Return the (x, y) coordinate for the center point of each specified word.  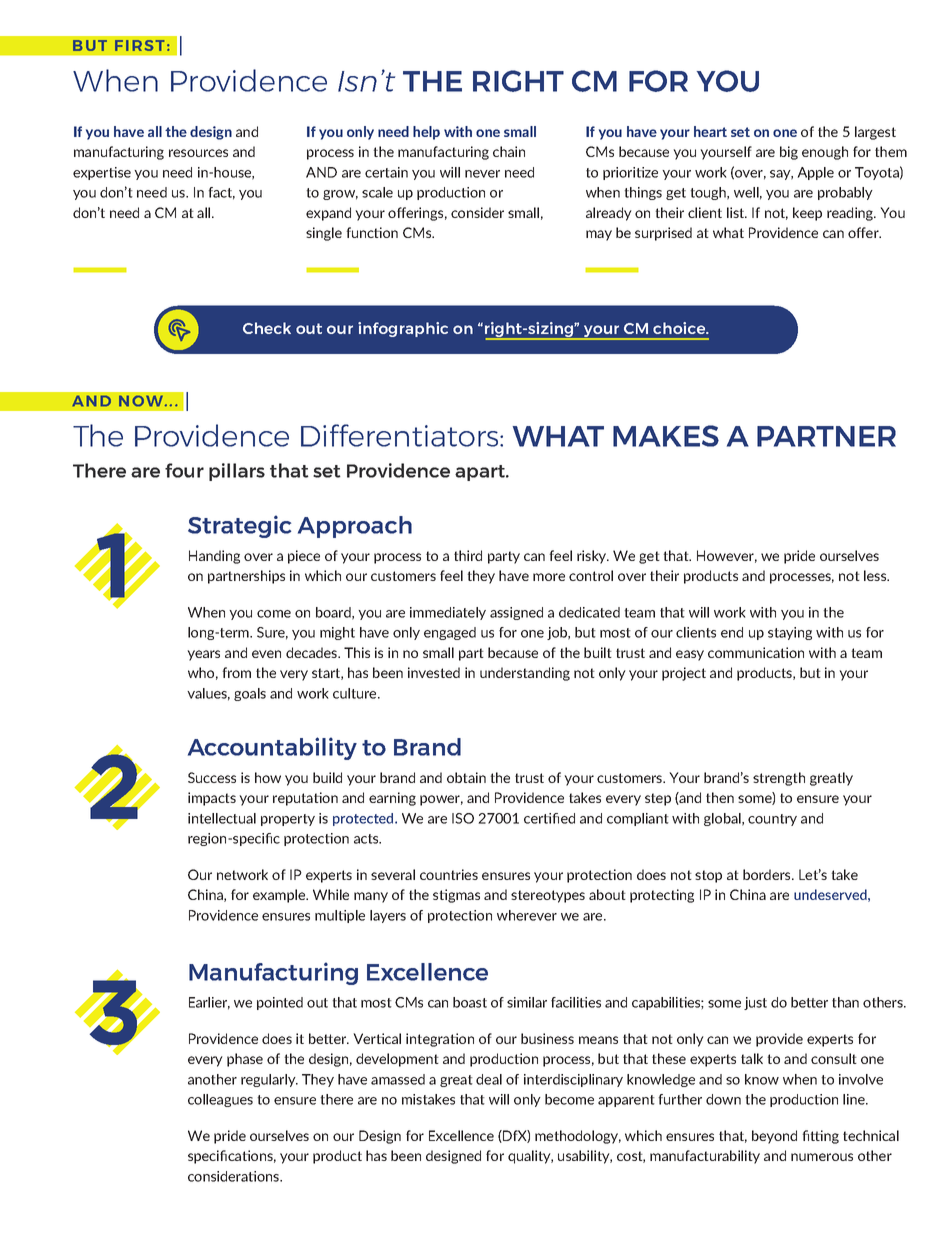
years (203, 655)
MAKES (666, 436)
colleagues (220, 1100)
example (280, 896)
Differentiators (401, 435)
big (789, 153)
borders (768, 874)
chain (509, 151)
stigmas (456, 896)
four (184, 470)
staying (790, 633)
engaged (450, 633)
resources (198, 153)
